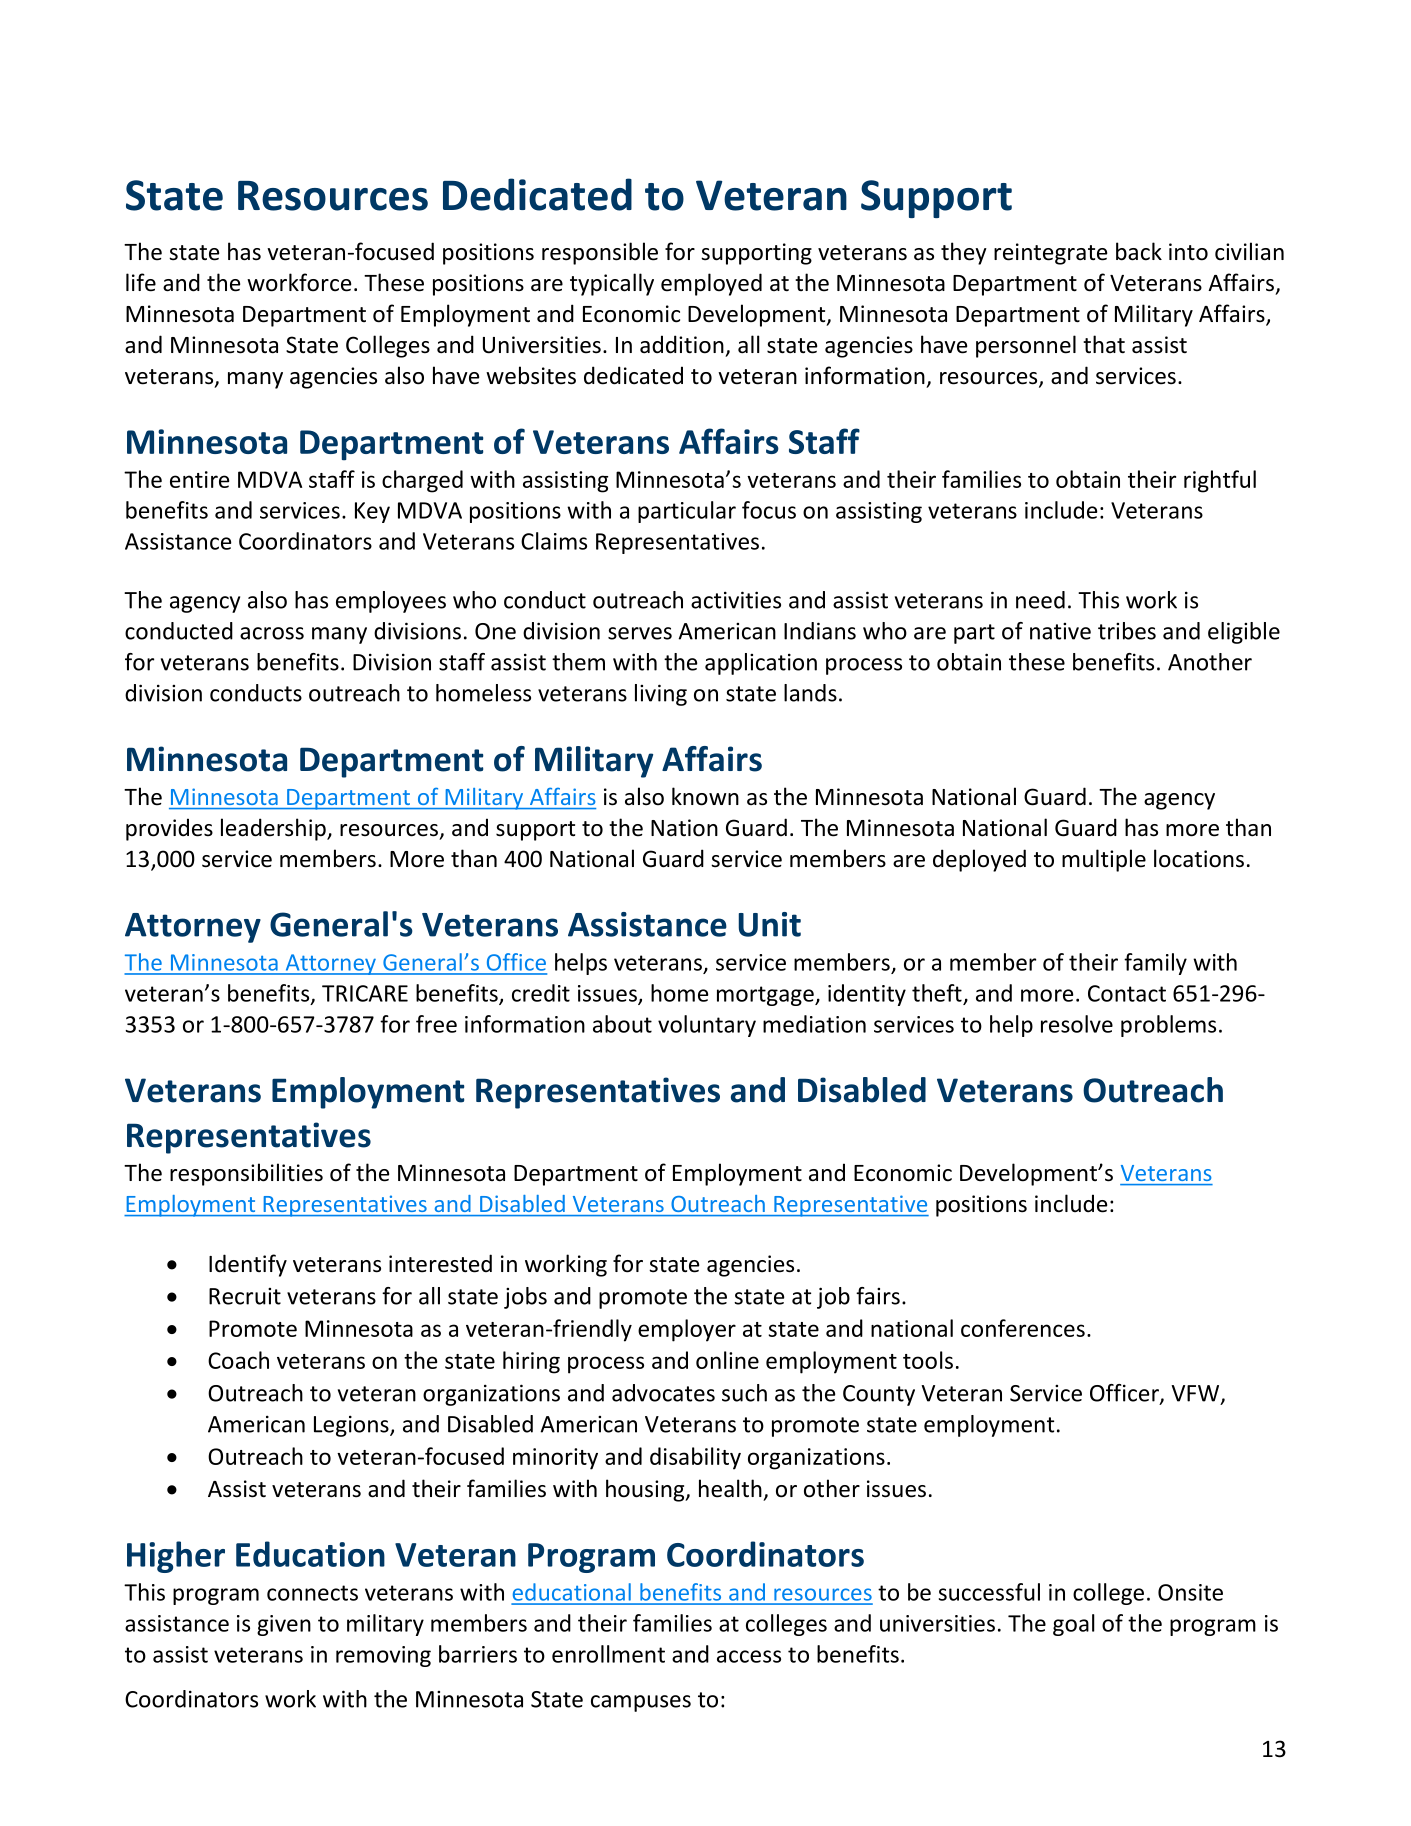 The width and height of the document is (1411, 1826). What do you see at coordinates (284, 1625) in the document?
I see `given` at bounding box center [284, 1625].
